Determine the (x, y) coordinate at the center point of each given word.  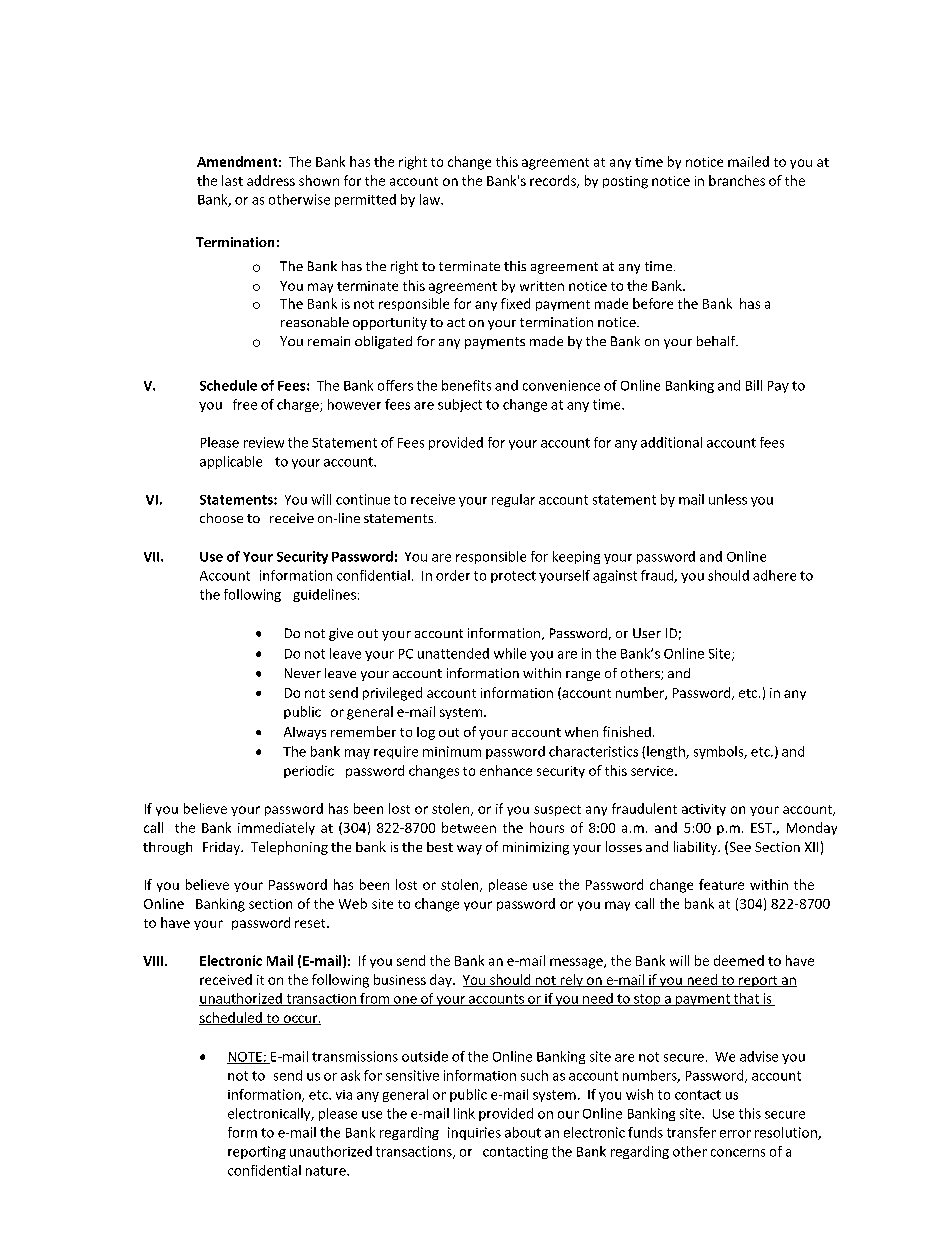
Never (303, 673)
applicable (231, 462)
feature (721, 884)
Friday (222, 848)
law (431, 199)
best (440, 847)
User (647, 633)
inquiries (474, 1133)
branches (737, 180)
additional (671, 442)
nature (327, 1171)
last (232, 180)
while (510, 653)
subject (460, 405)
